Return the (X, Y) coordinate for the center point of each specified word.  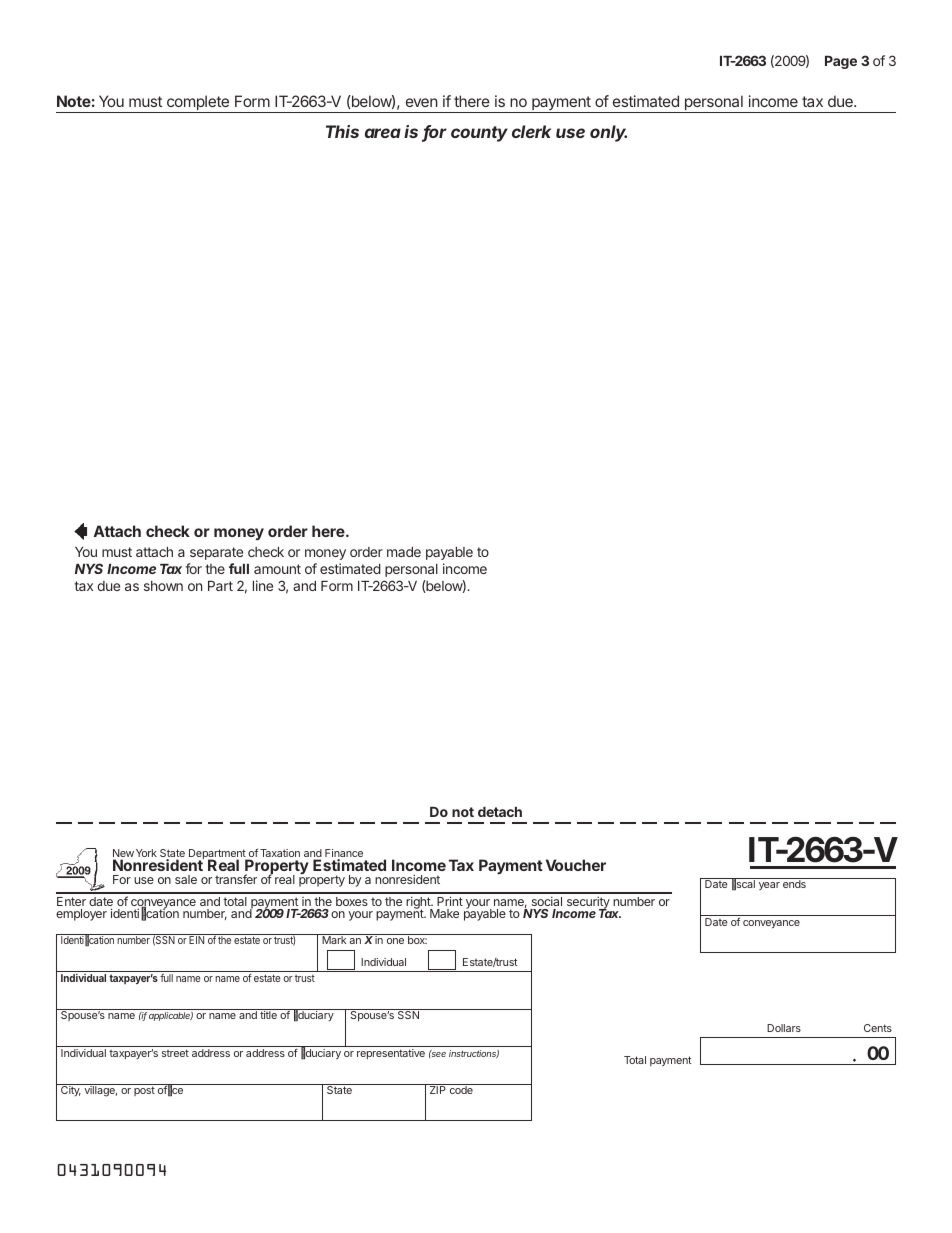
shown (163, 586)
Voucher (576, 865)
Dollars (784, 1028)
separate (216, 553)
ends (794, 884)
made (404, 552)
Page (841, 62)
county (479, 134)
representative (391, 1054)
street (175, 1053)
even (422, 102)
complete (198, 104)
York (146, 853)
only (608, 133)
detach (500, 812)
